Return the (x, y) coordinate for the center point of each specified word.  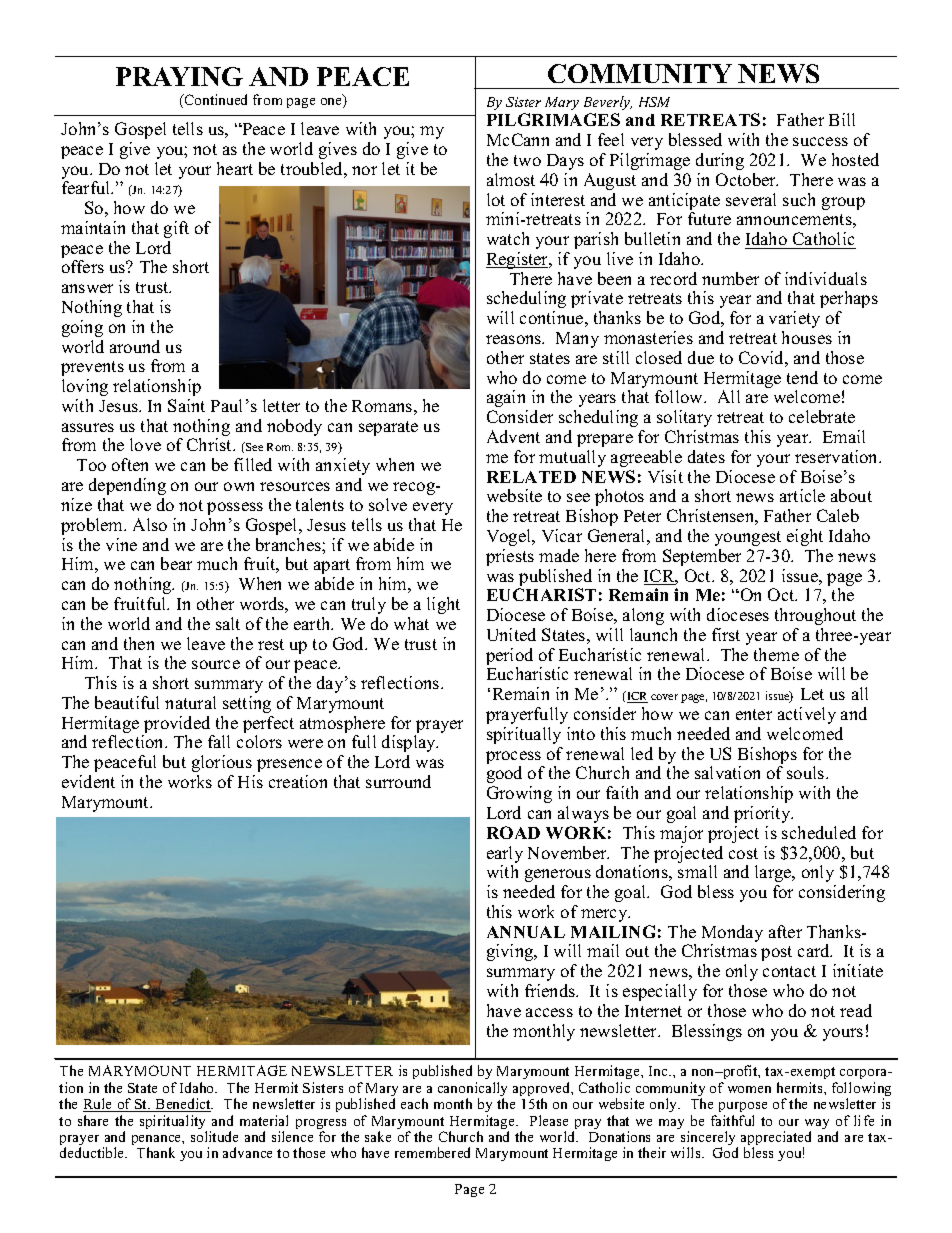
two (527, 160)
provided (177, 726)
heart (235, 168)
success (820, 141)
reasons (515, 339)
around (135, 346)
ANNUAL (526, 932)
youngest (748, 538)
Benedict (183, 1105)
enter (754, 714)
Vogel (510, 537)
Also (150, 524)
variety (794, 319)
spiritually (524, 735)
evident (88, 781)
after (785, 931)
